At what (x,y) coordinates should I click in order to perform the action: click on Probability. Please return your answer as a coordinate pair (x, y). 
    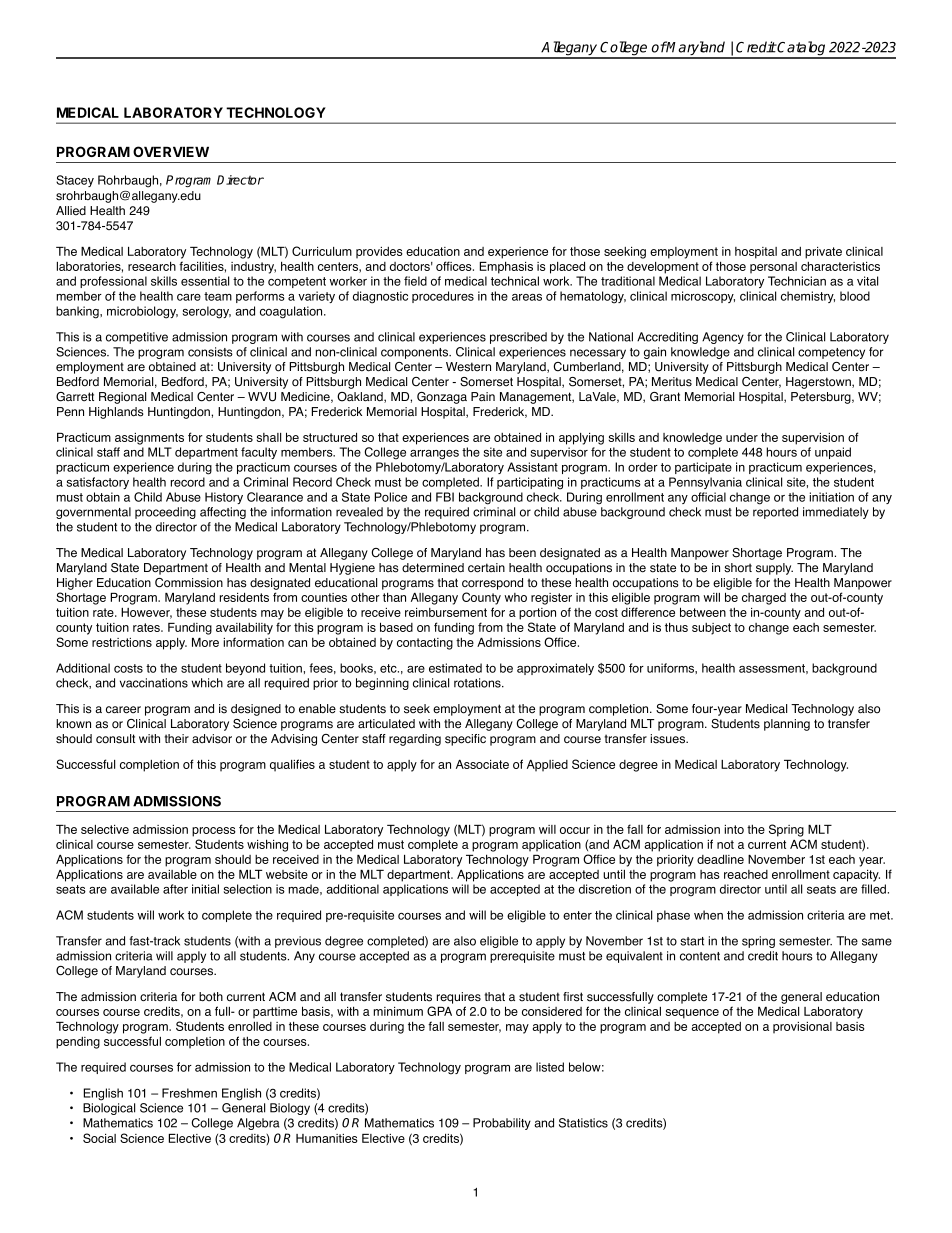
    Looking at the image, I should click on (502, 1124).
